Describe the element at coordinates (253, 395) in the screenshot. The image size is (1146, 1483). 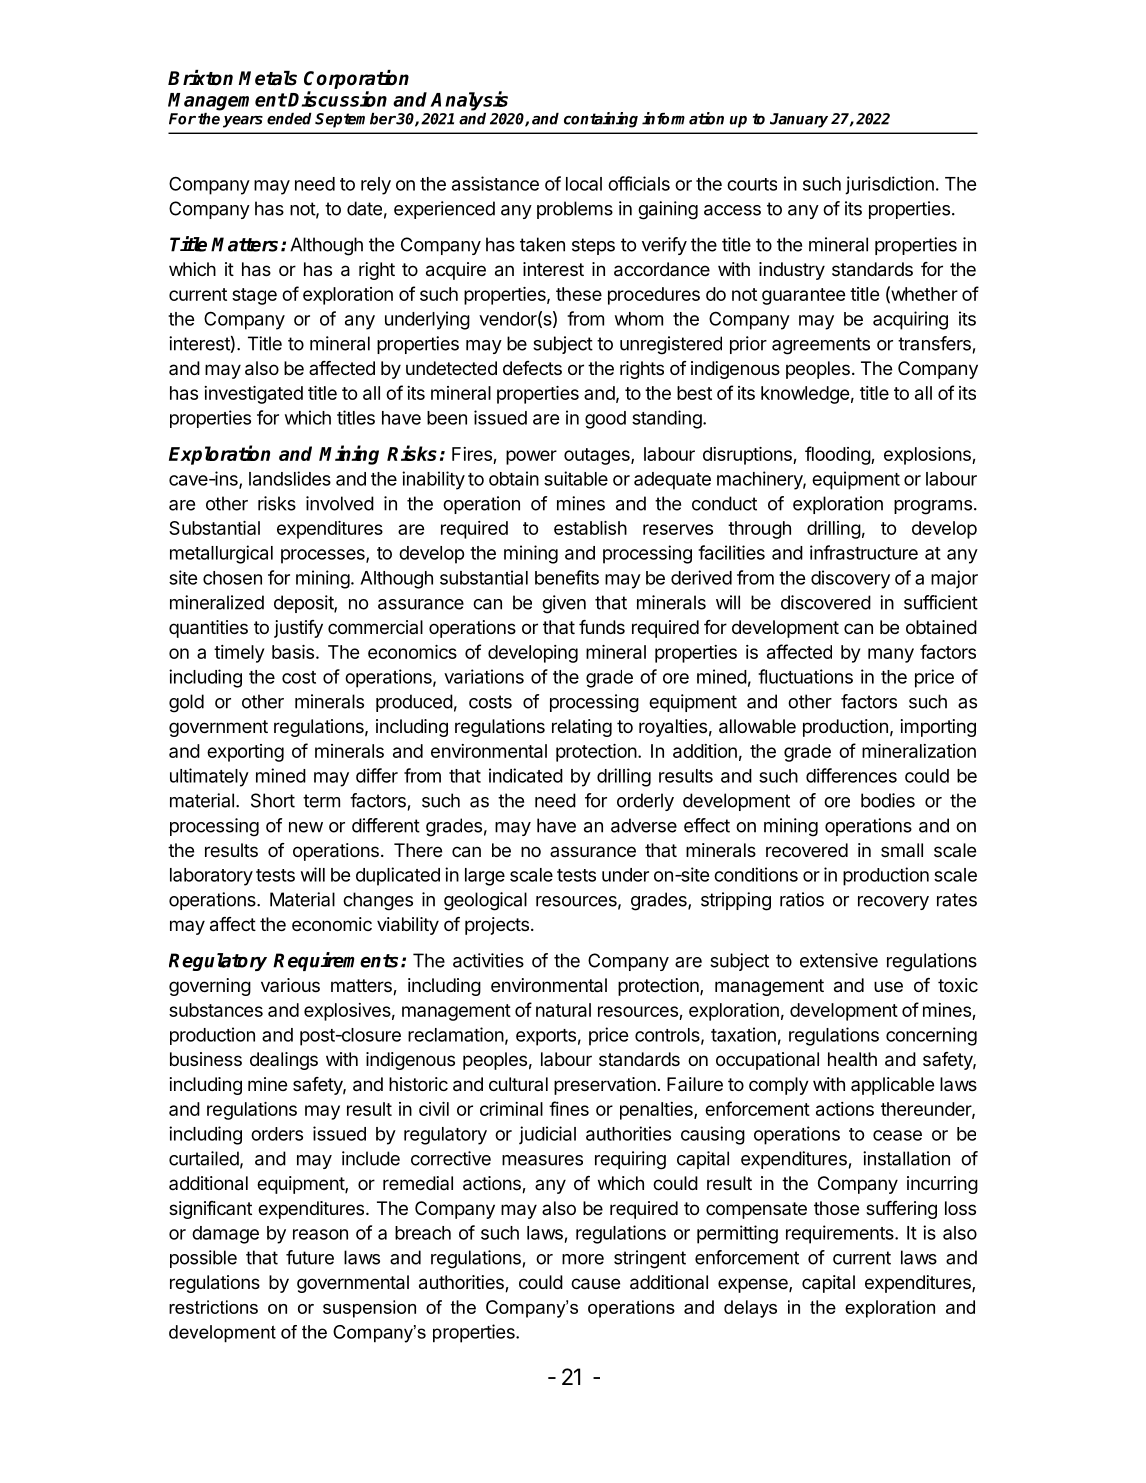
I see `investigated` at that location.
